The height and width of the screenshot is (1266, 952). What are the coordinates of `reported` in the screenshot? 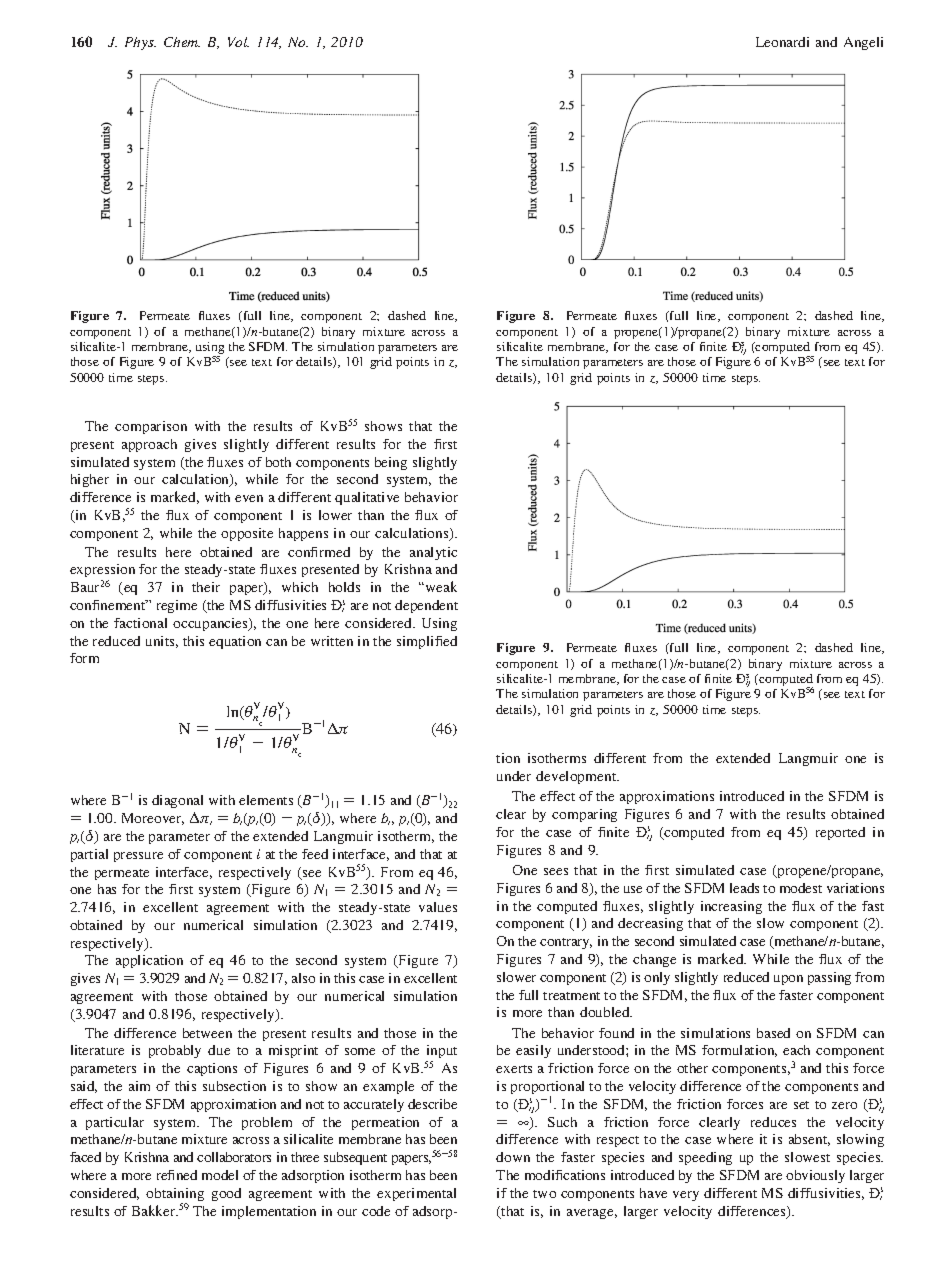 It's located at (840, 833).
